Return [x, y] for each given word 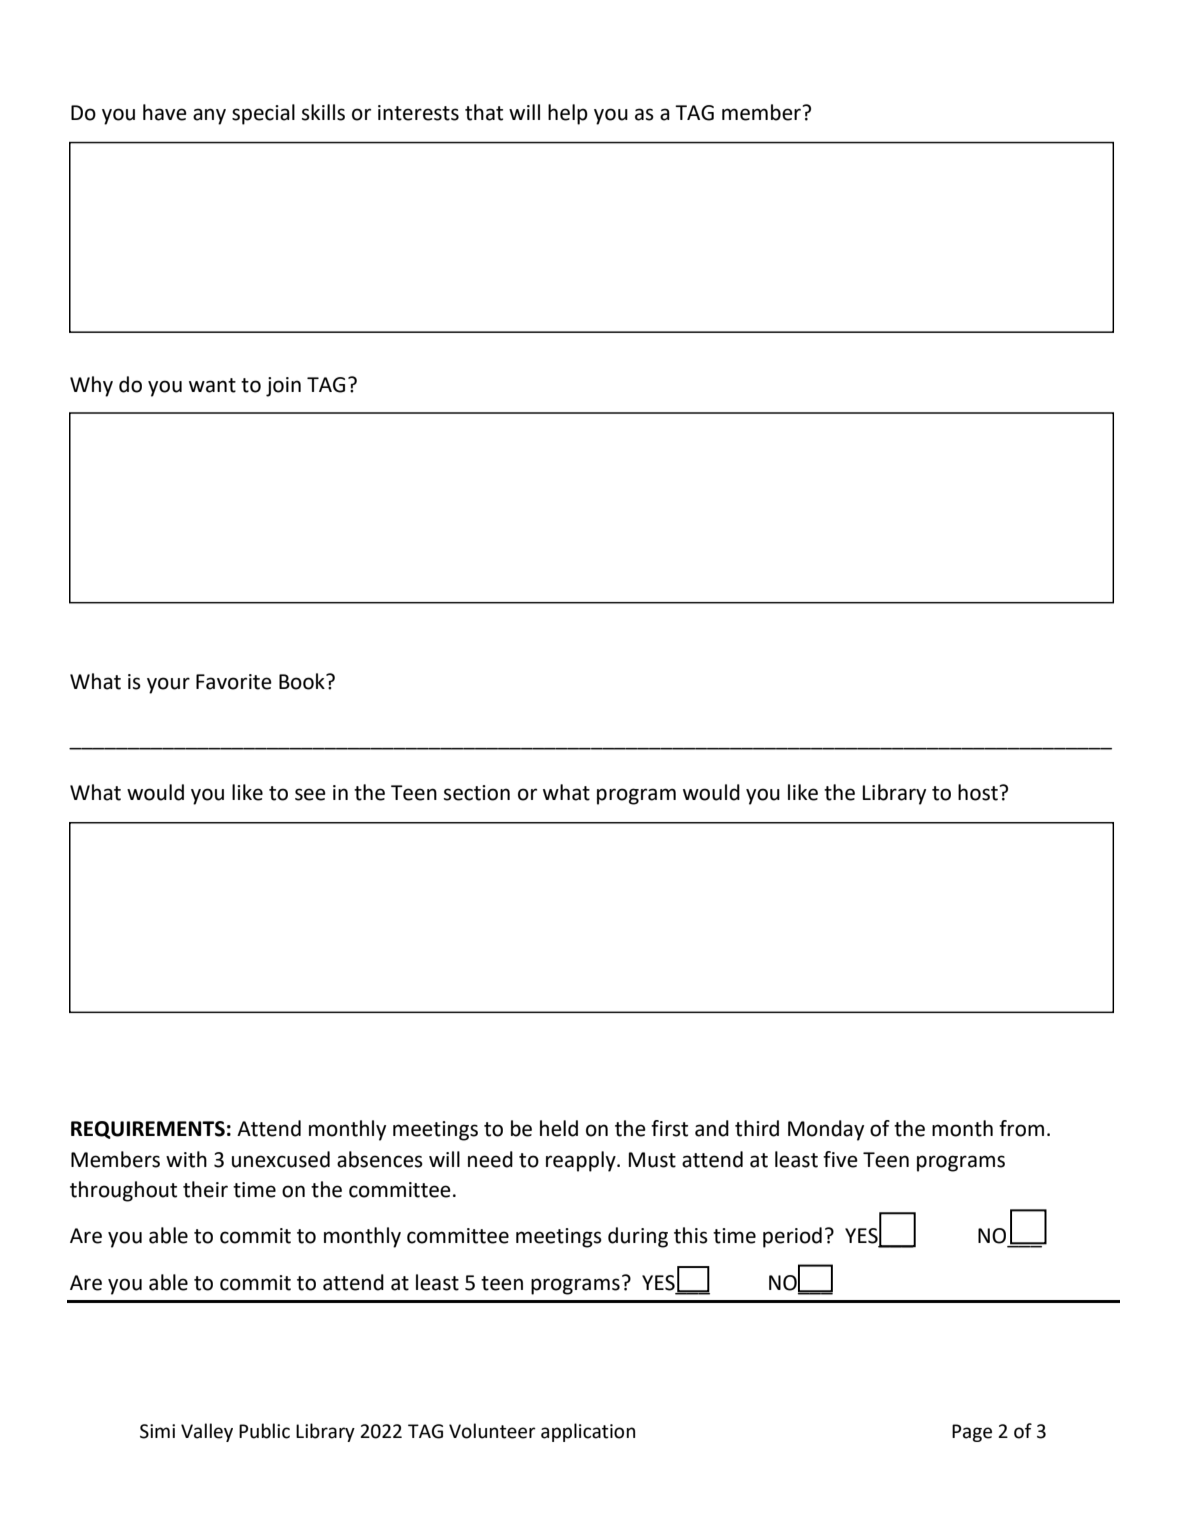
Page [972, 1433]
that [484, 112]
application [588, 1432]
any [209, 116]
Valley [207, 1432]
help [568, 114]
